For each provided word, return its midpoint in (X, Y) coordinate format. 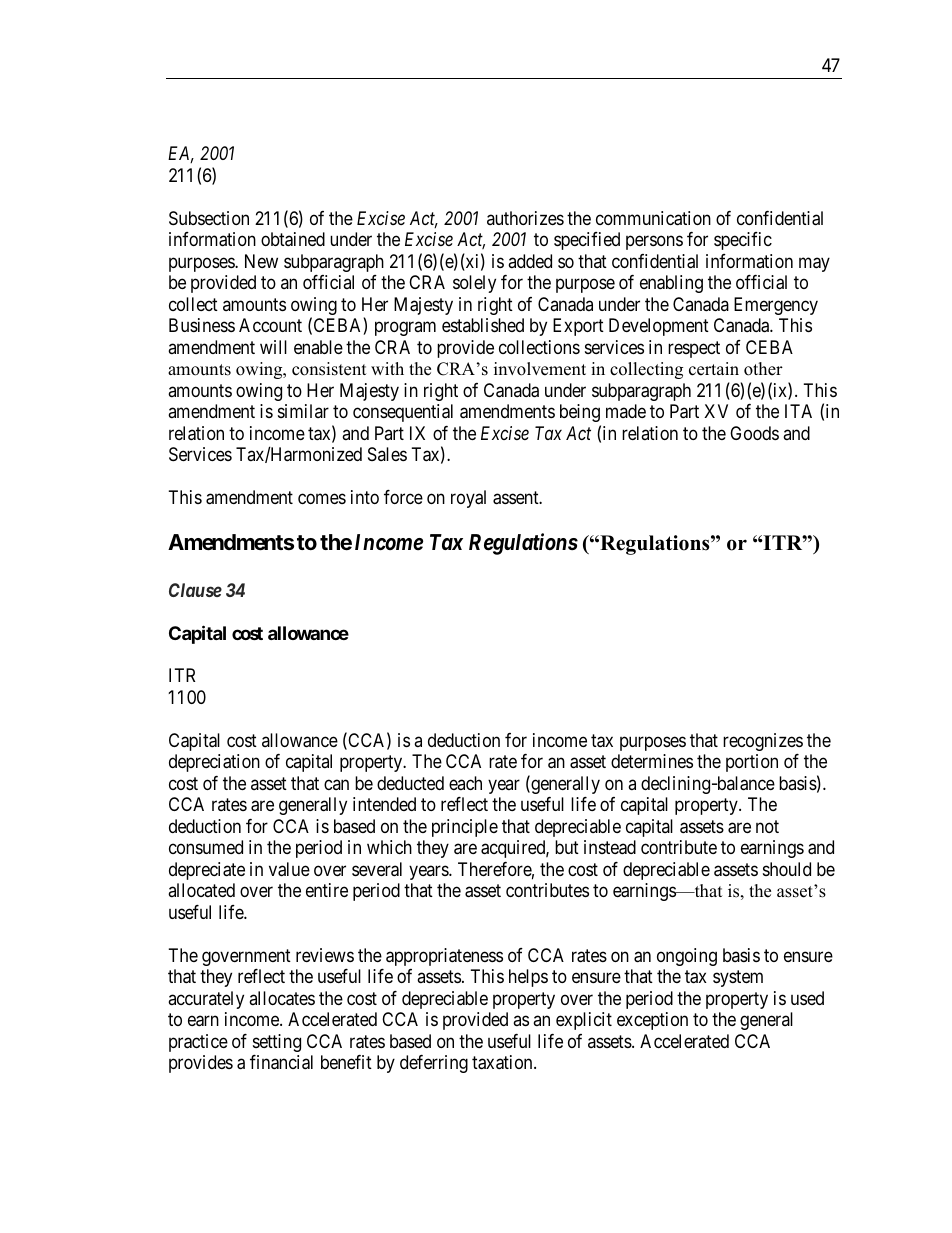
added (530, 261)
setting (277, 1043)
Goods (754, 433)
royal (468, 499)
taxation (503, 1062)
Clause (195, 590)
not (767, 826)
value (289, 869)
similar (303, 411)
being (580, 413)
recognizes (763, 742)
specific (743, 241)
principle (465, 828)
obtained (293, 239)
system (738, 978)
